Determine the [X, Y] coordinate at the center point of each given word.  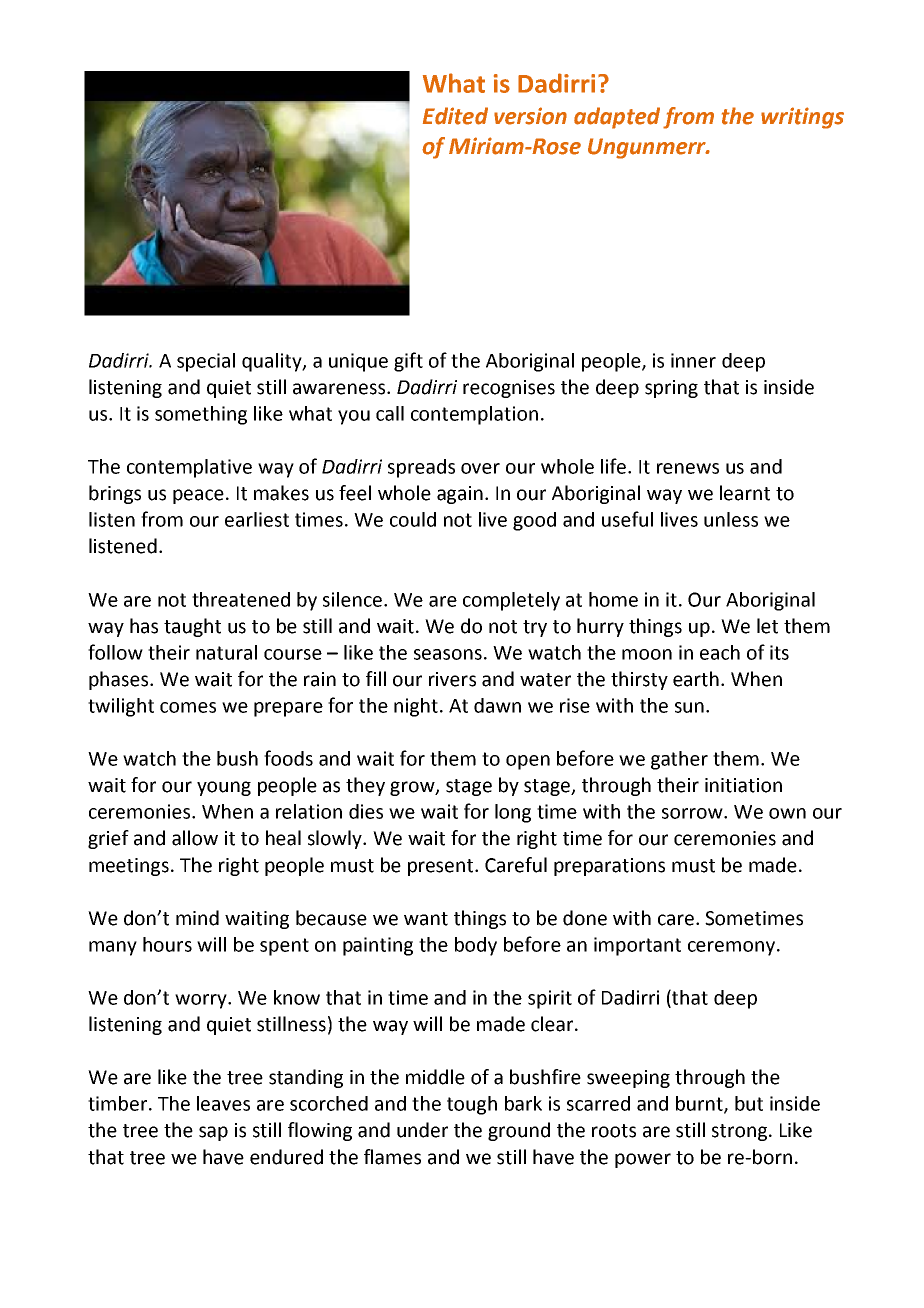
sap [213, 1133]
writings [802, 118]
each [720, 652]
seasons [448, 654]
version [530, 116]
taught [192, 627]
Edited [455, 116]
